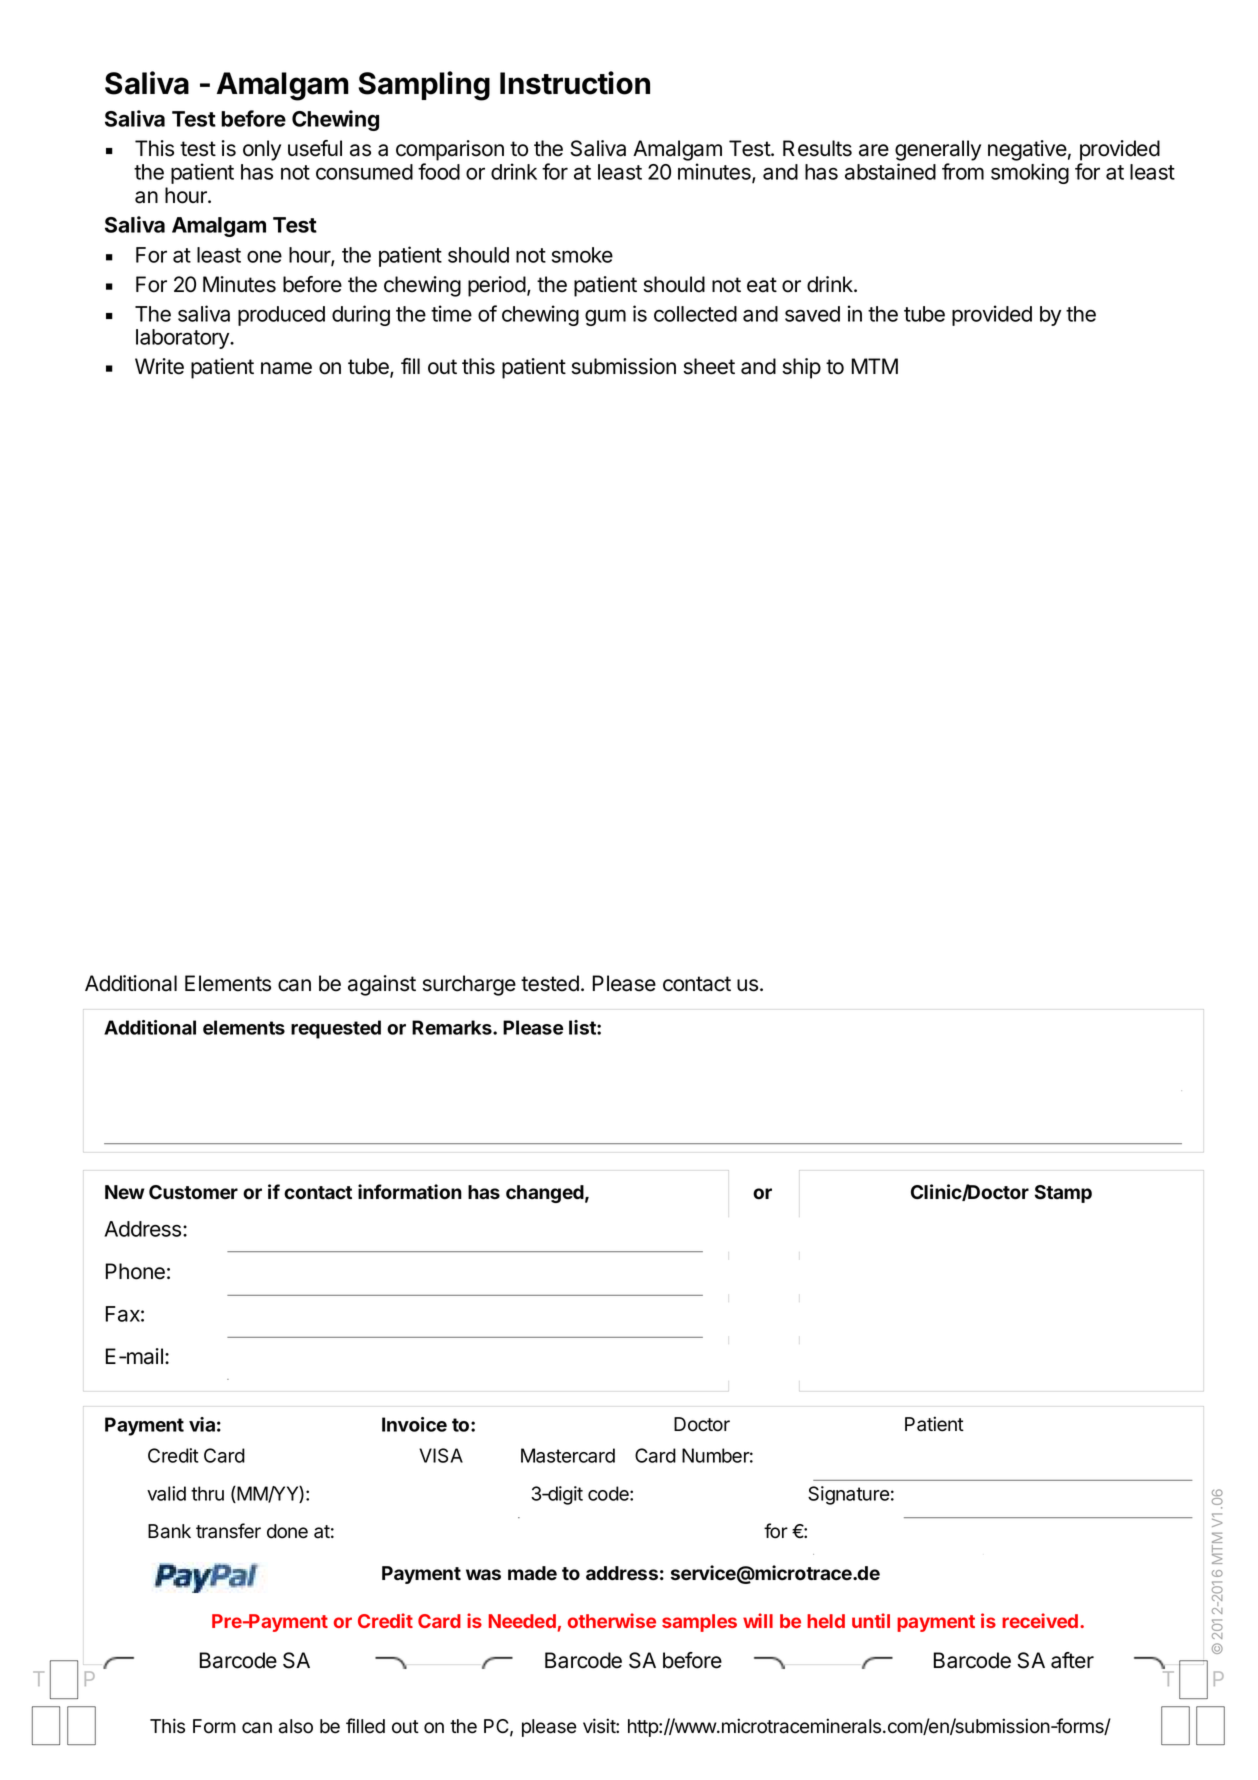 The width and height of the screenshot is (1258, 1780). I want to click on only, so click(262, 150).
